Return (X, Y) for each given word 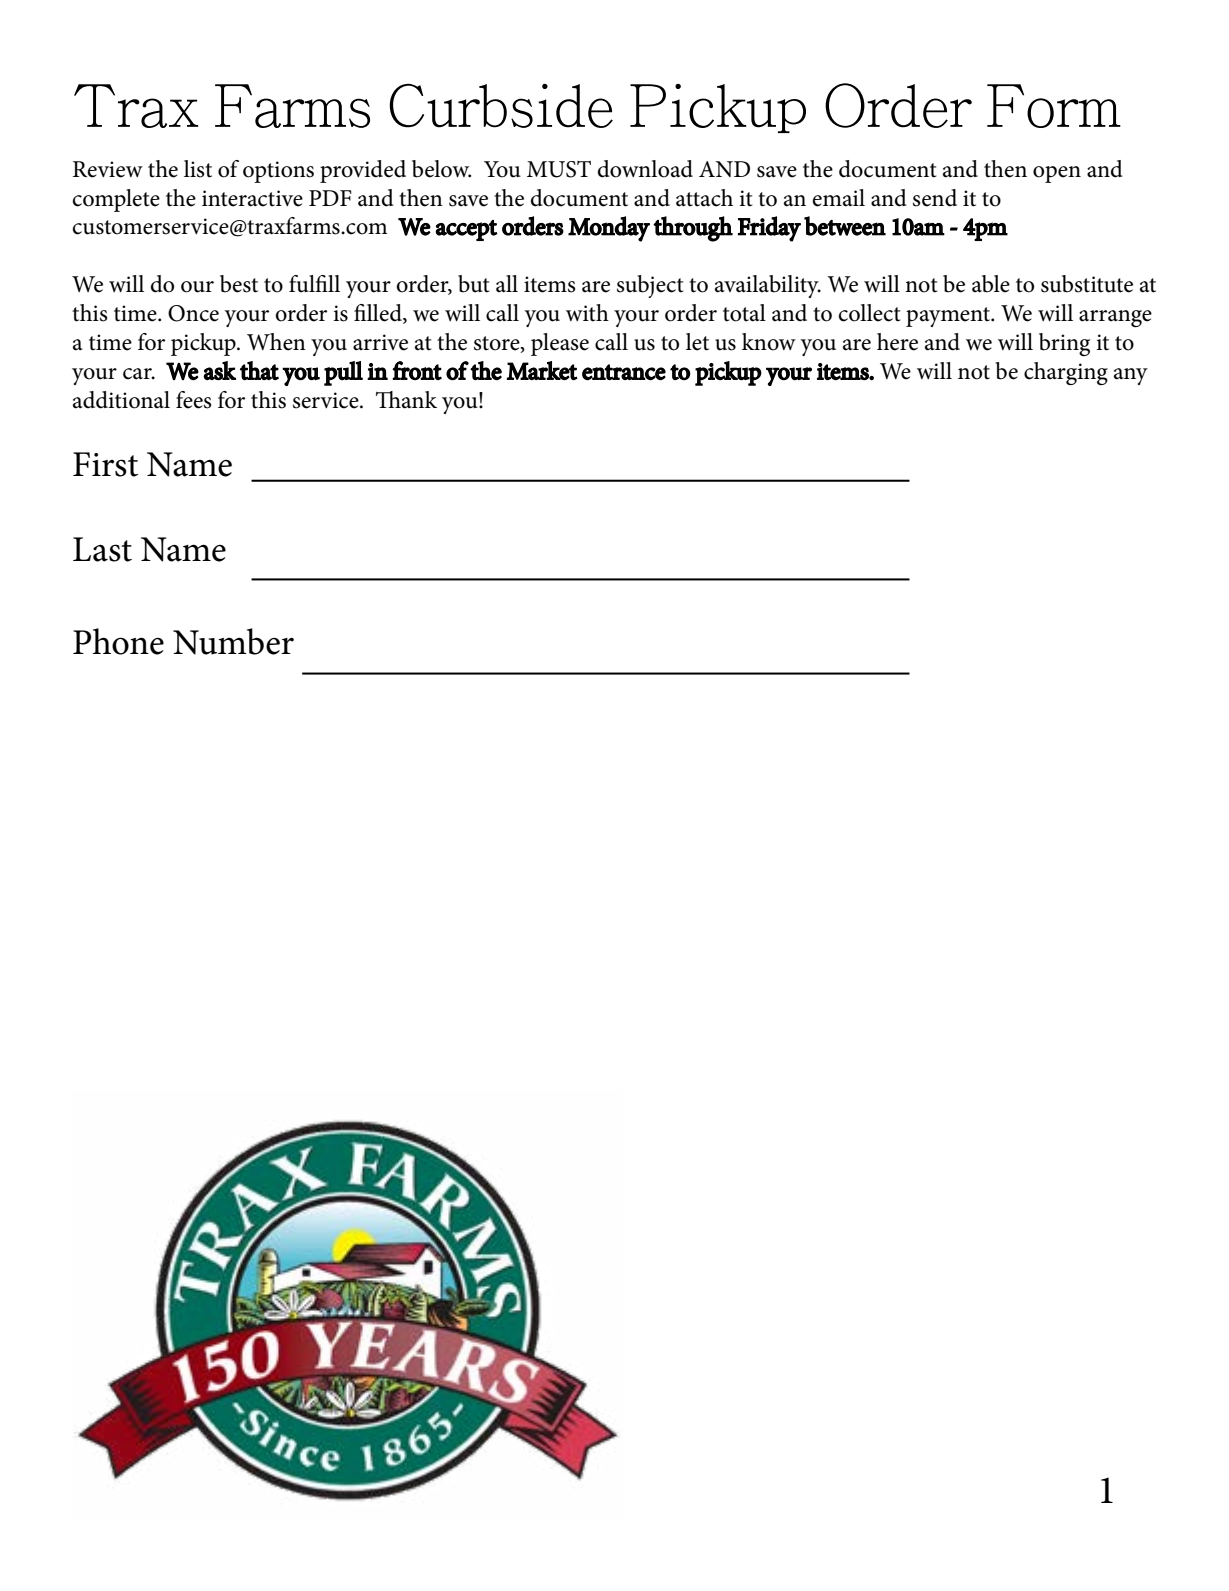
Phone (118, 641)
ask (219, 371)
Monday (609, 229)
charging (1066, 373)
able (991, 284)
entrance (624, 372)
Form (1054, 106)
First (105, 464)
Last (102, 549)
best (239, 284)
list (198, 169)
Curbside (501, 106)
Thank (406, 400)
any (1131, 376)
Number (233, 641)
